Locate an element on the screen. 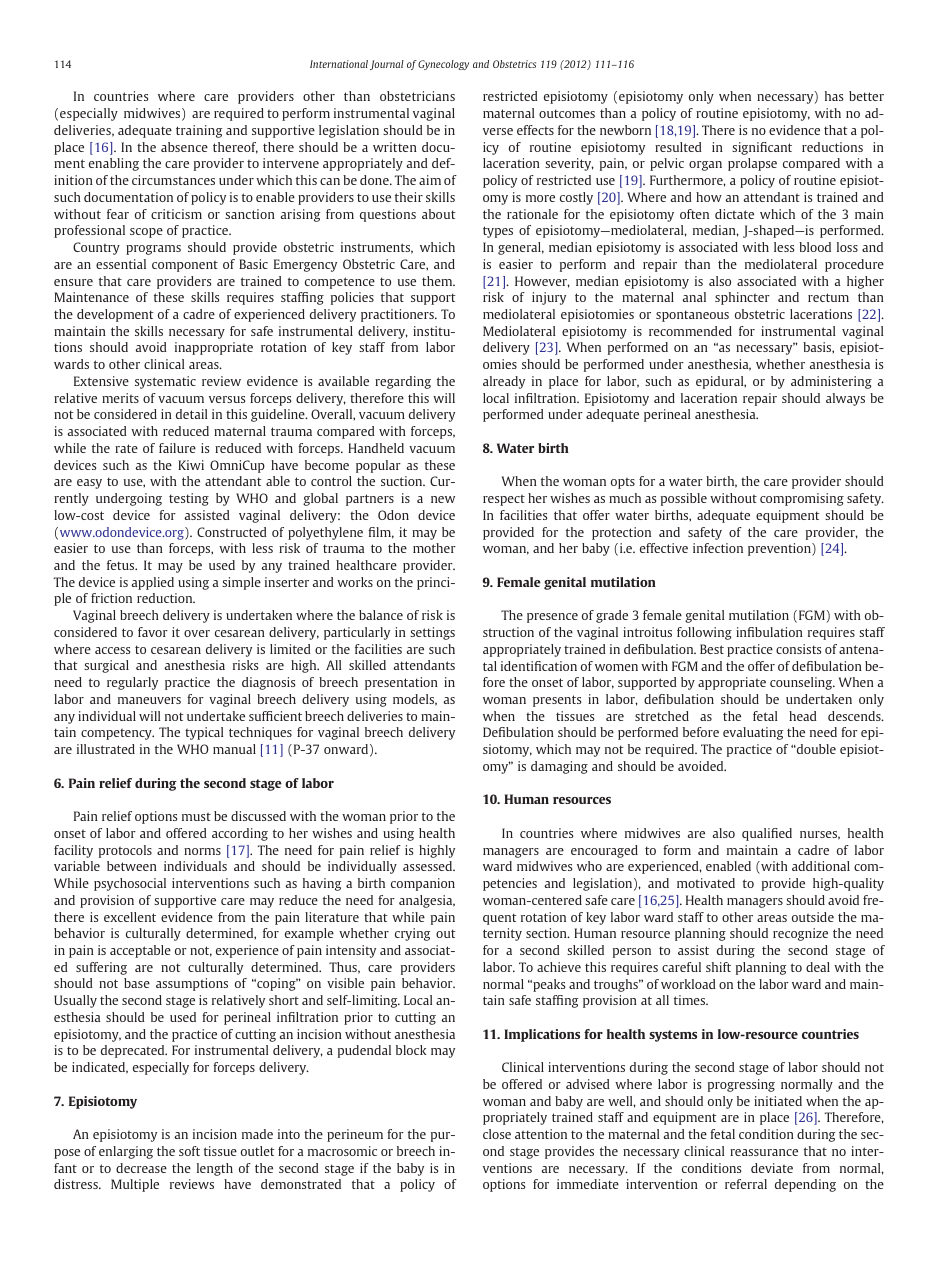  soft is located at coordinates (189, 1151).
